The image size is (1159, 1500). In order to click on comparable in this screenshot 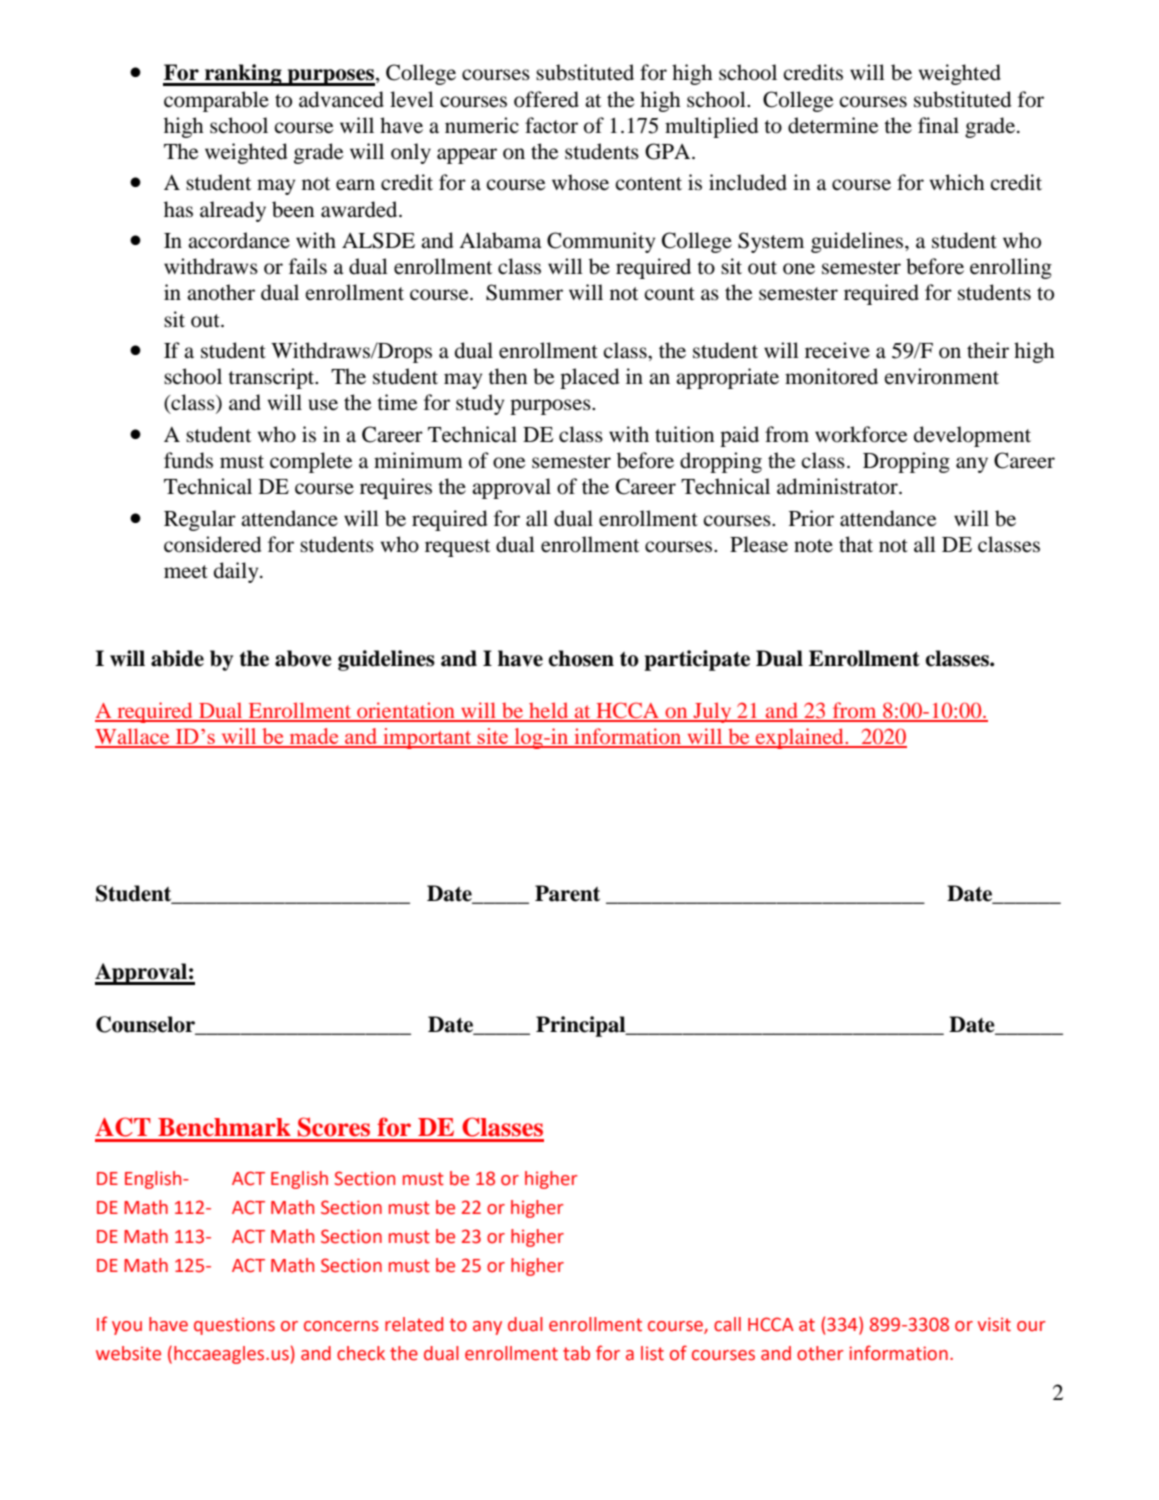, I will do `click(216, 101)`.
